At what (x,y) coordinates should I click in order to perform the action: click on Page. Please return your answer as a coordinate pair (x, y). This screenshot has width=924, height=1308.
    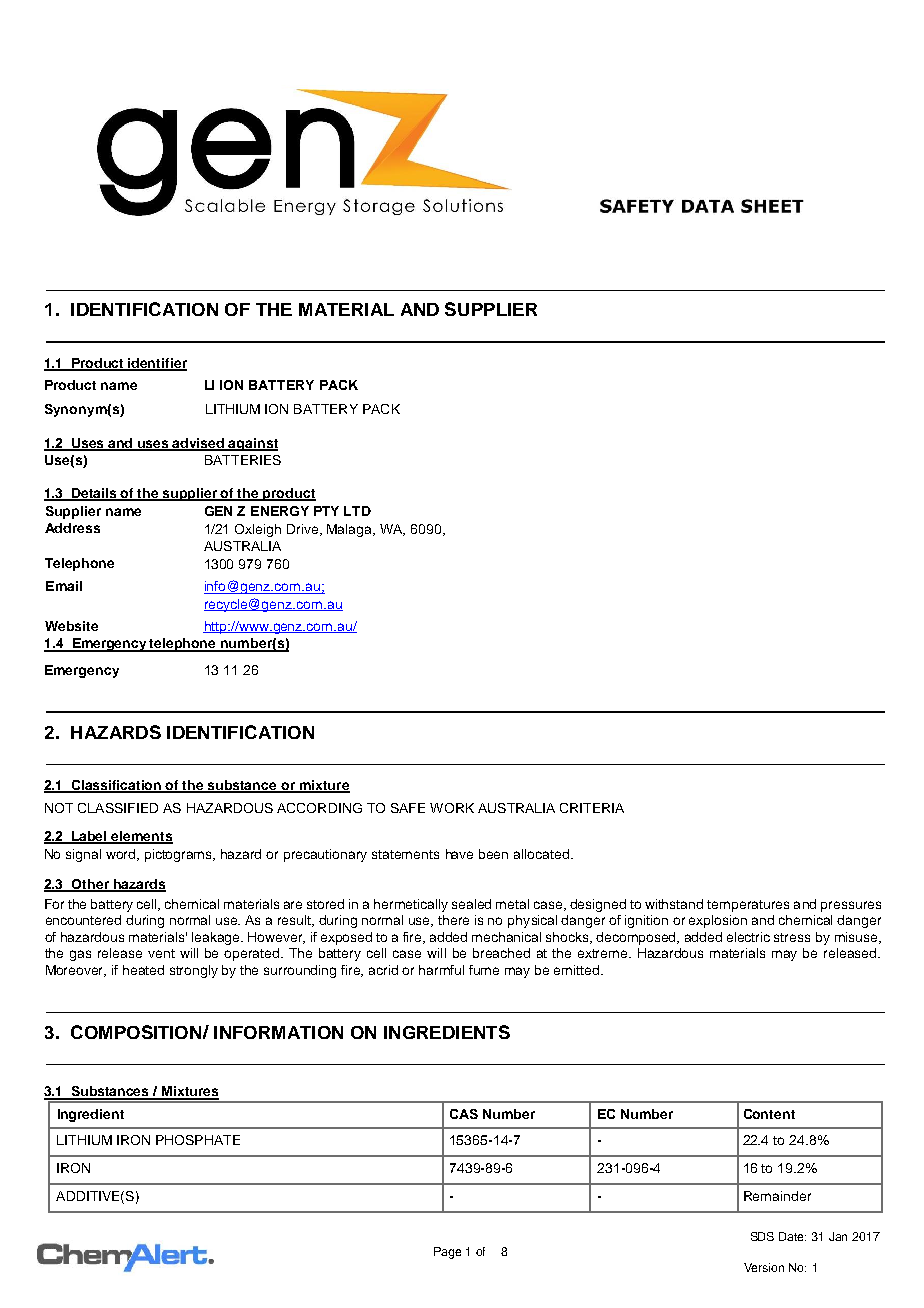
    Looking at the image, I should click on (447, 1253).
